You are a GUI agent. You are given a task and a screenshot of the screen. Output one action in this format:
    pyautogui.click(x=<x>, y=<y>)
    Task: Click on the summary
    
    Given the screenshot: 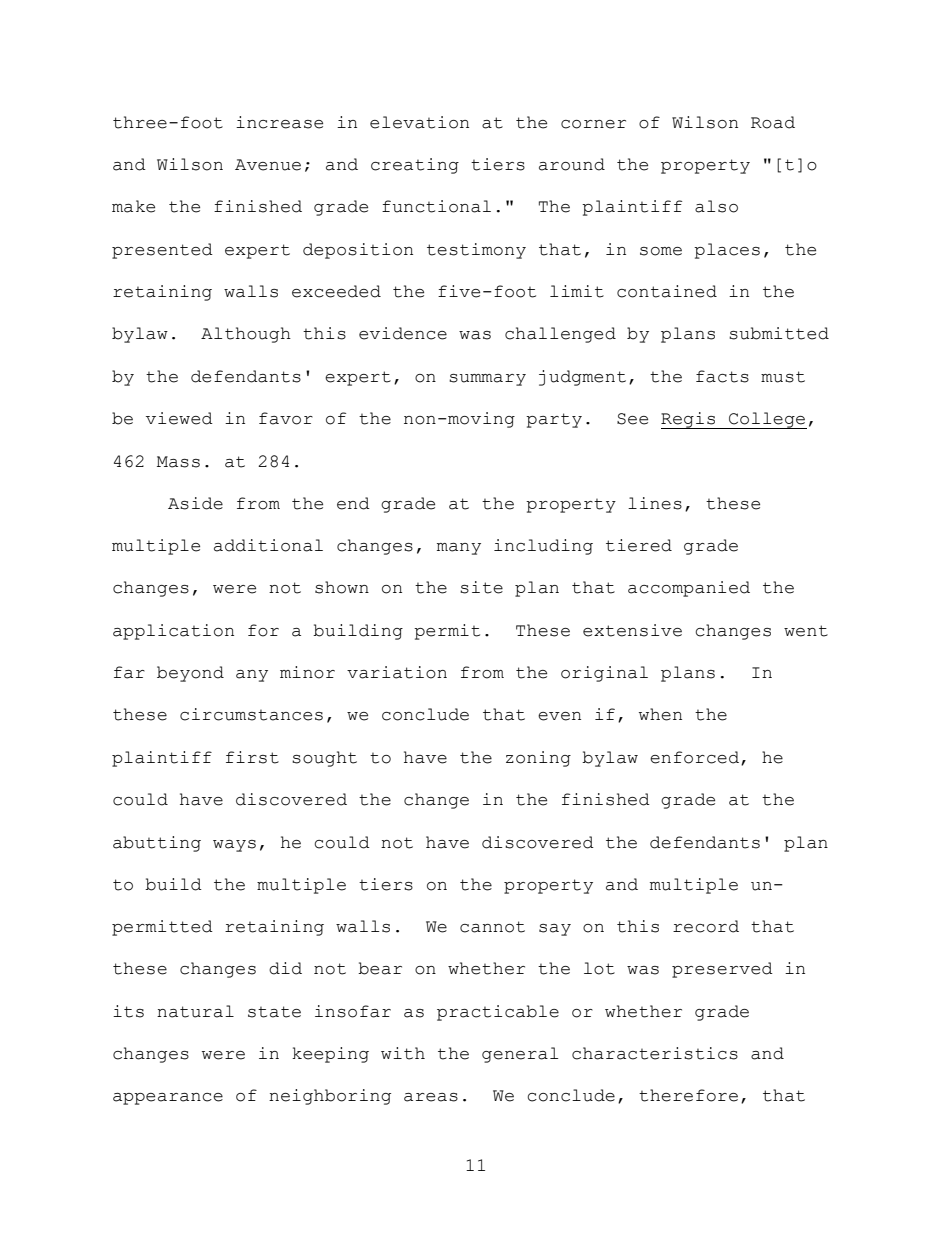 What is the action you would take?
    pyautogui.click(x=487, y=380)
